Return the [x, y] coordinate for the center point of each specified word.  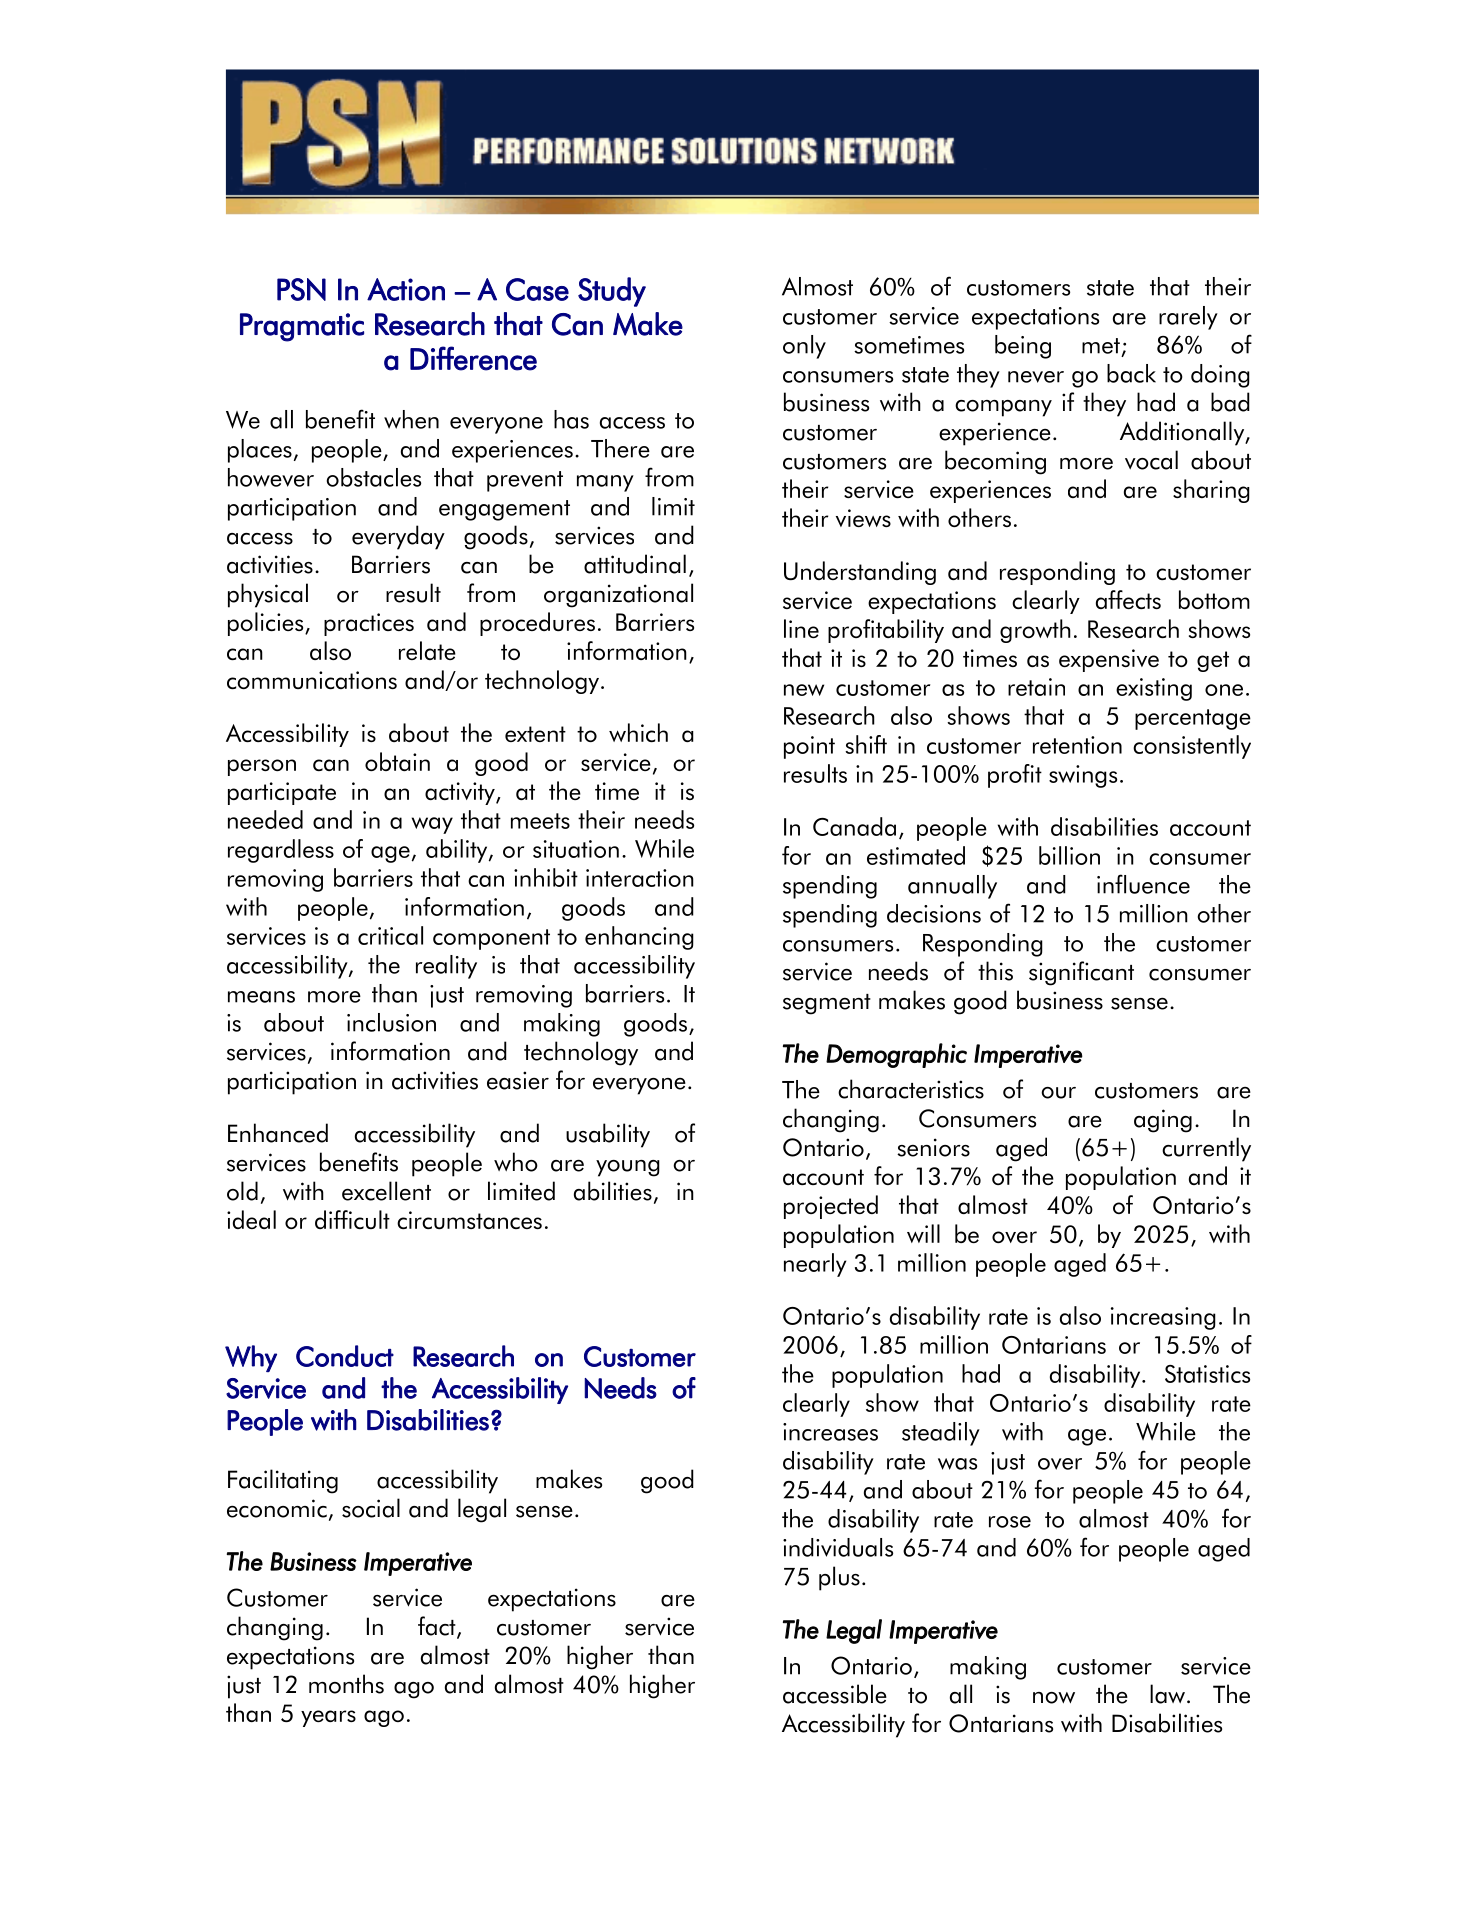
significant [1081, 973]
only [804, 347]
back [1131, 373]
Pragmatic [302, 327]
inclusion [391, 1022]
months [346, 1684]
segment [827, 1004]
